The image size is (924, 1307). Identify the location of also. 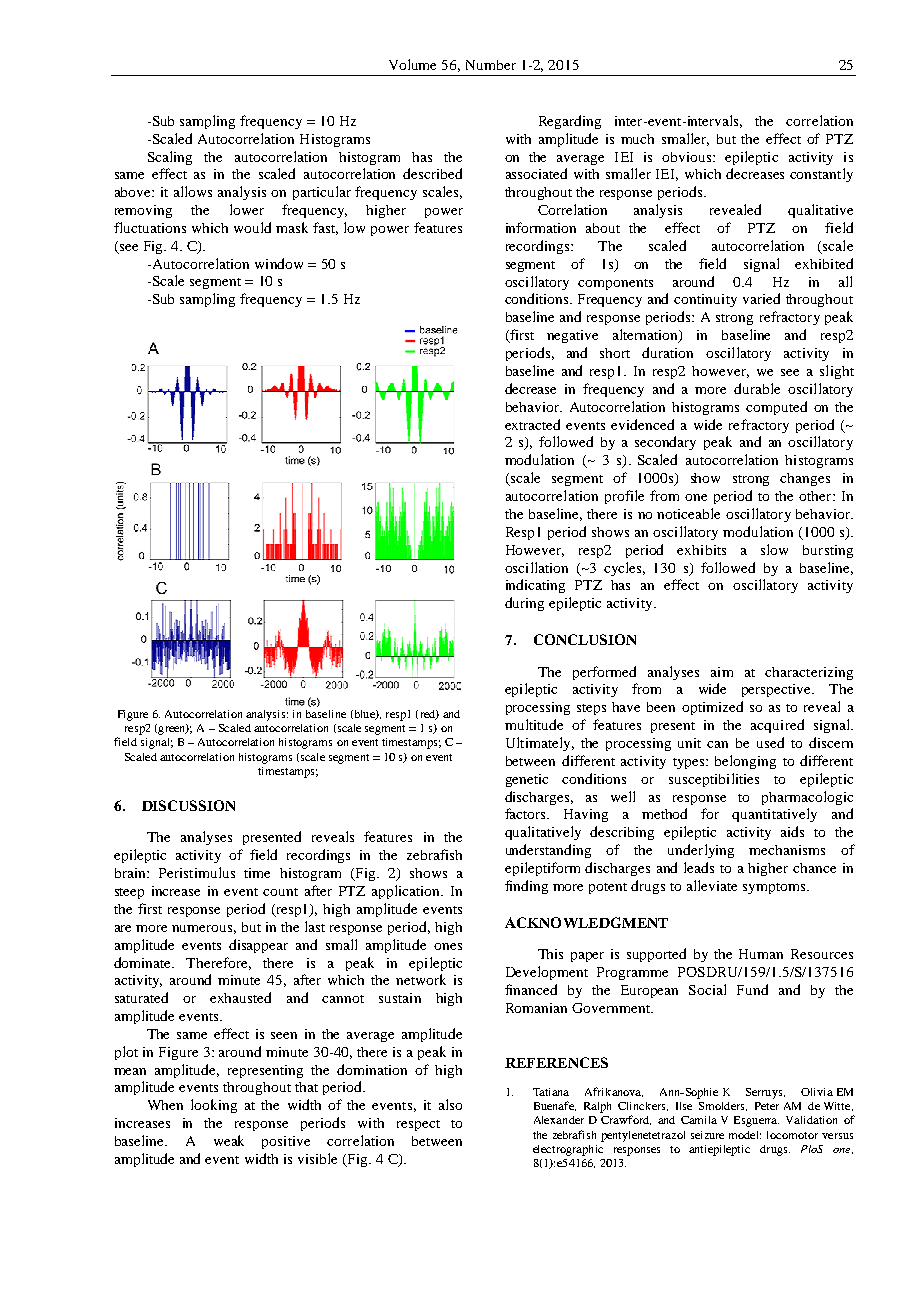
(450, 1104).
